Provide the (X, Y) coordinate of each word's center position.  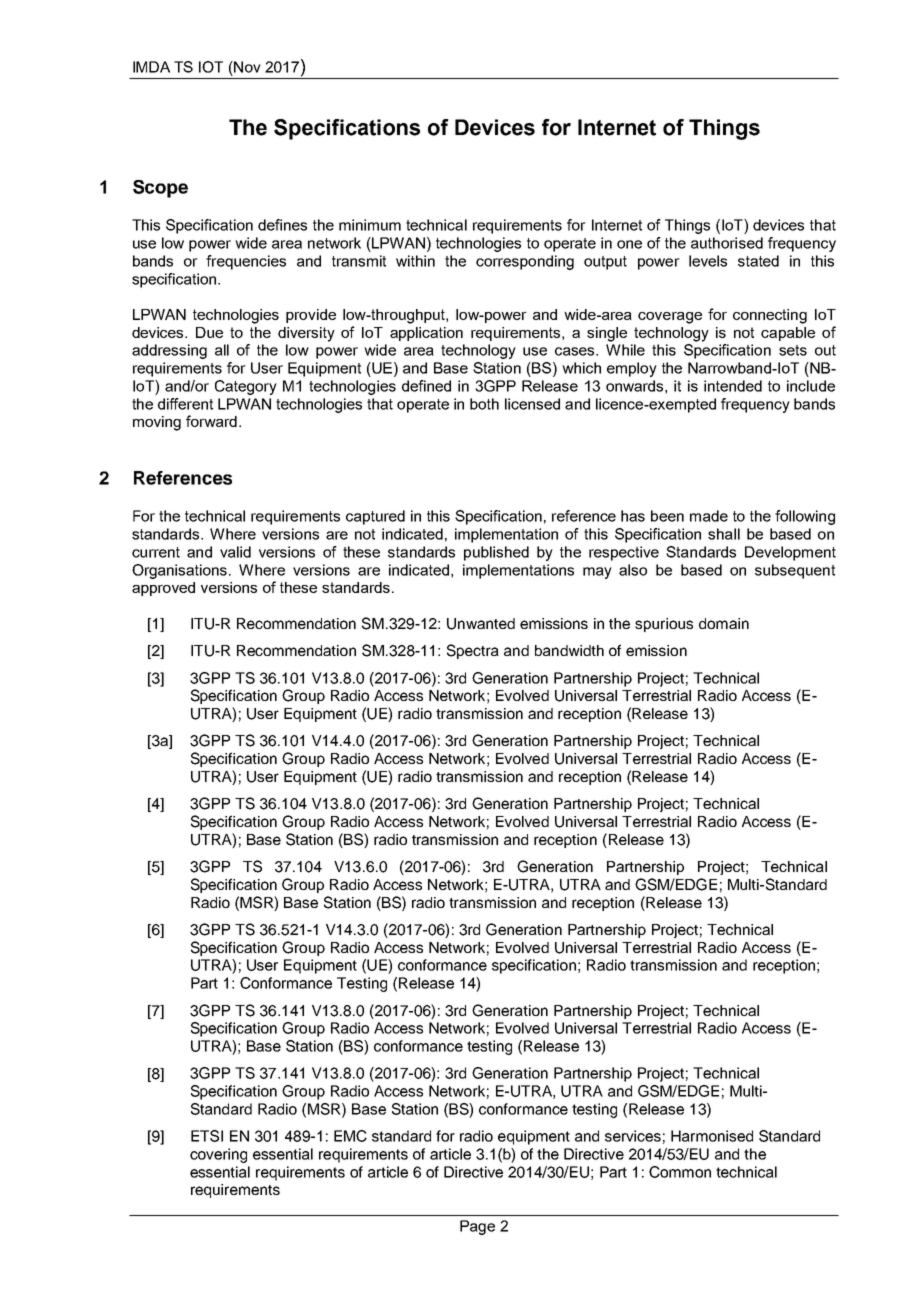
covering (218, 1155)
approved (163, 589)
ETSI (207, 1136)
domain (724, 623)
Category (246, 387)
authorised (727, 243)
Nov (246, 67)
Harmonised (712, 1136)
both (484, 404)
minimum (370, 225)
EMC (350, 1136)
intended (733, 386)
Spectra (473, 651)
